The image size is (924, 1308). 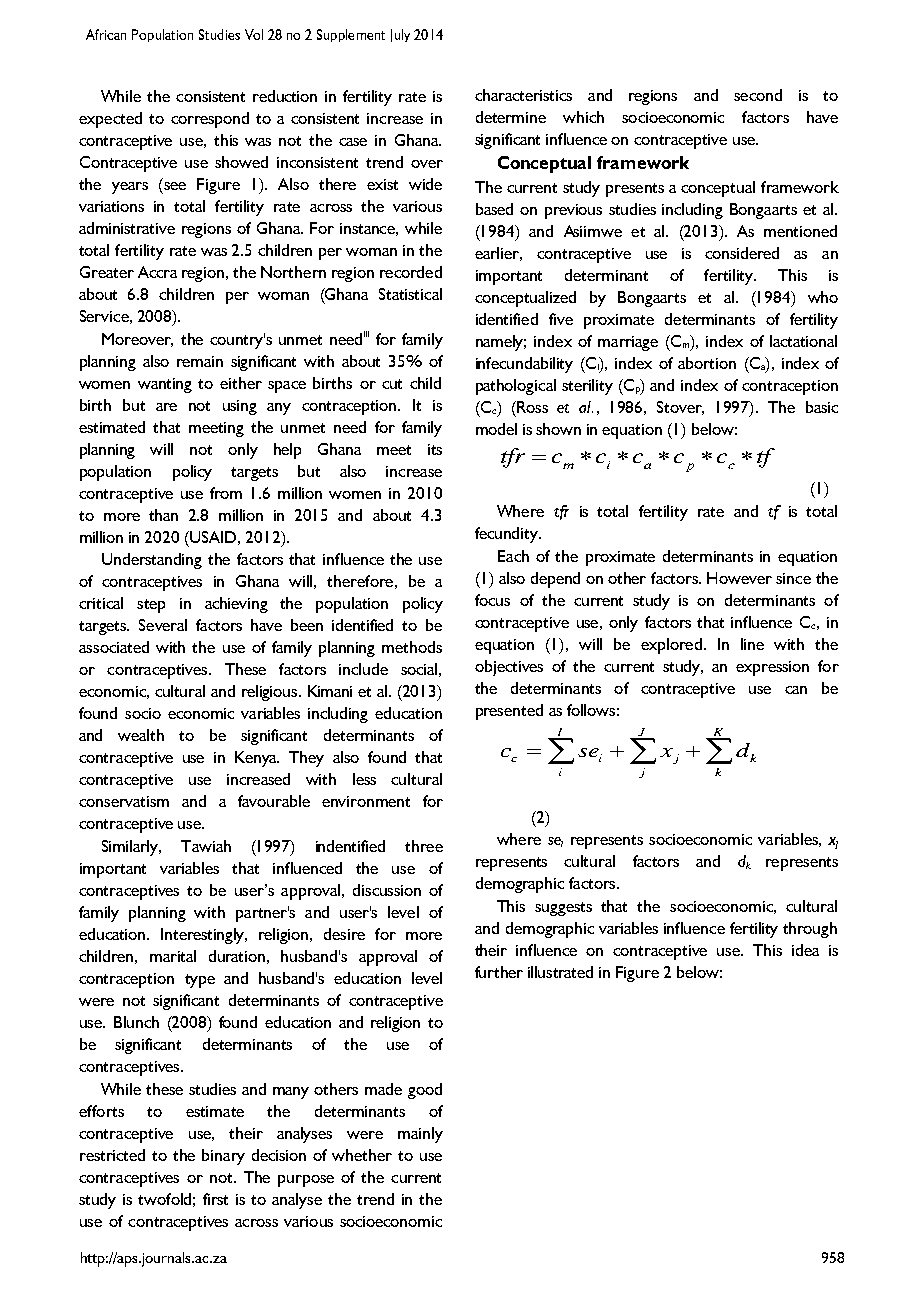 What do you see at coordinates (124, 801) in the screenshot?
I see `conservatism` at bounding box center [124, 801].
